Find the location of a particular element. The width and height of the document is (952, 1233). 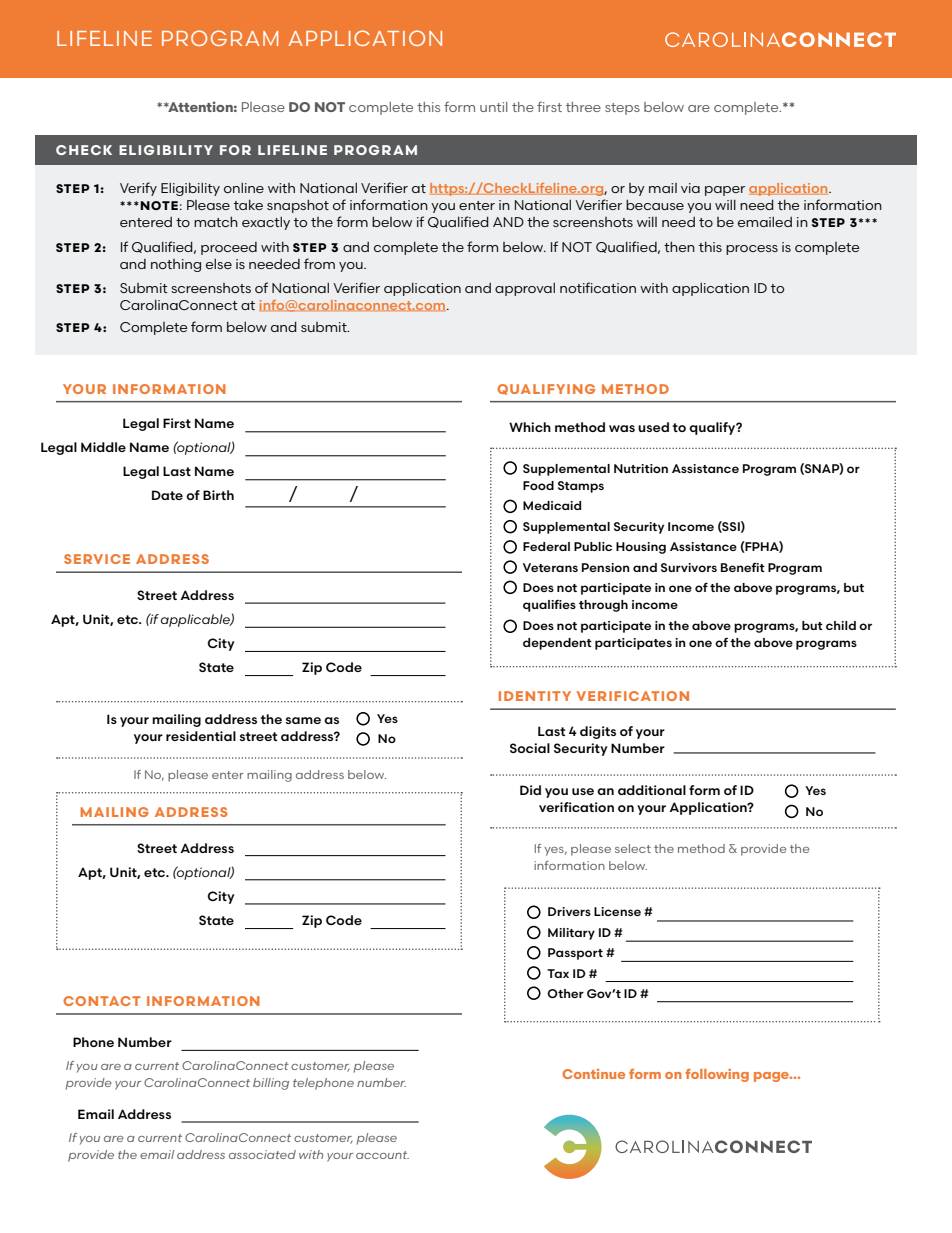

paper is located at coordinates (725, 191).
